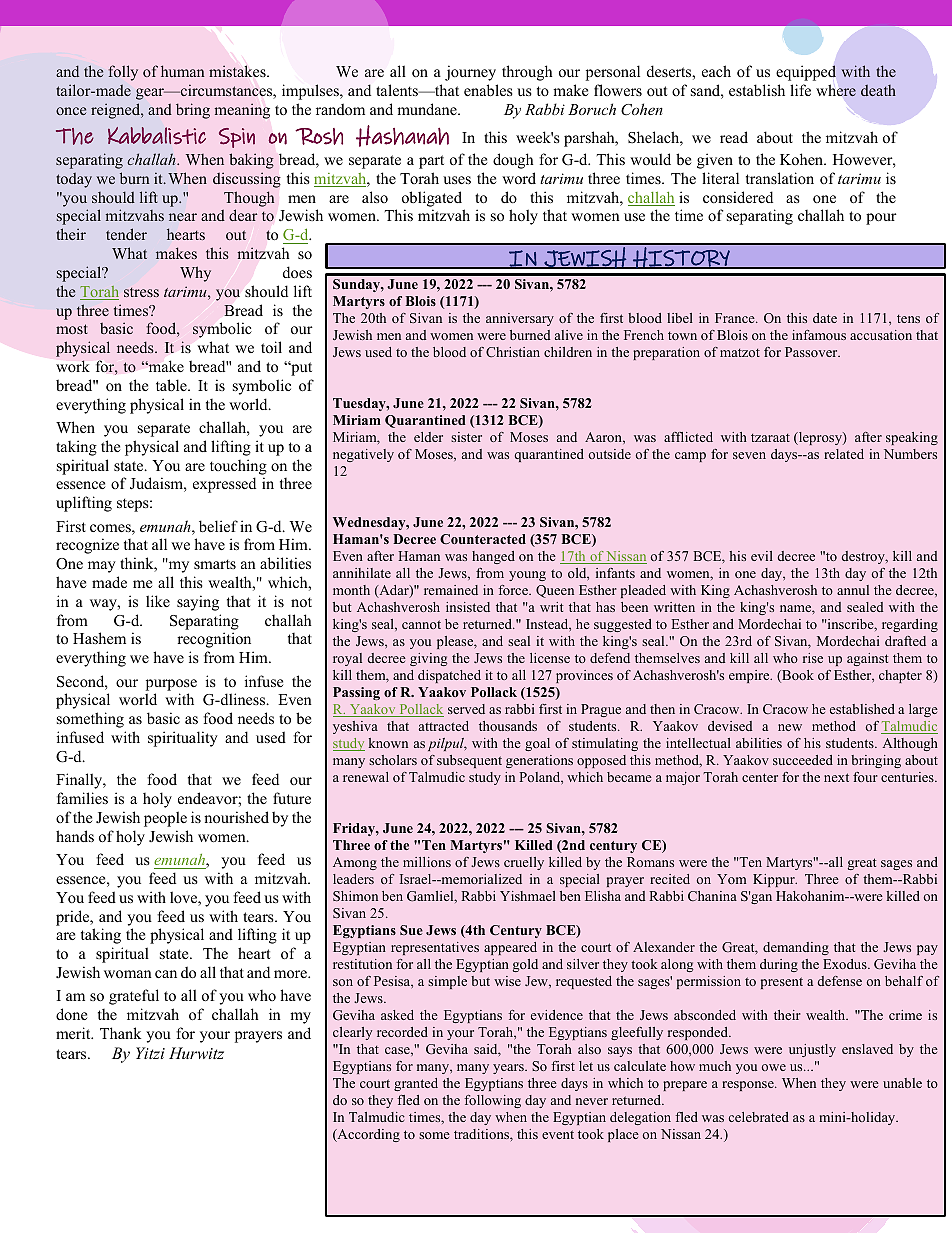  What do you see at coordinates (182, 71) in the screenshot?
I see `human` at bounding box center [182, 71].
